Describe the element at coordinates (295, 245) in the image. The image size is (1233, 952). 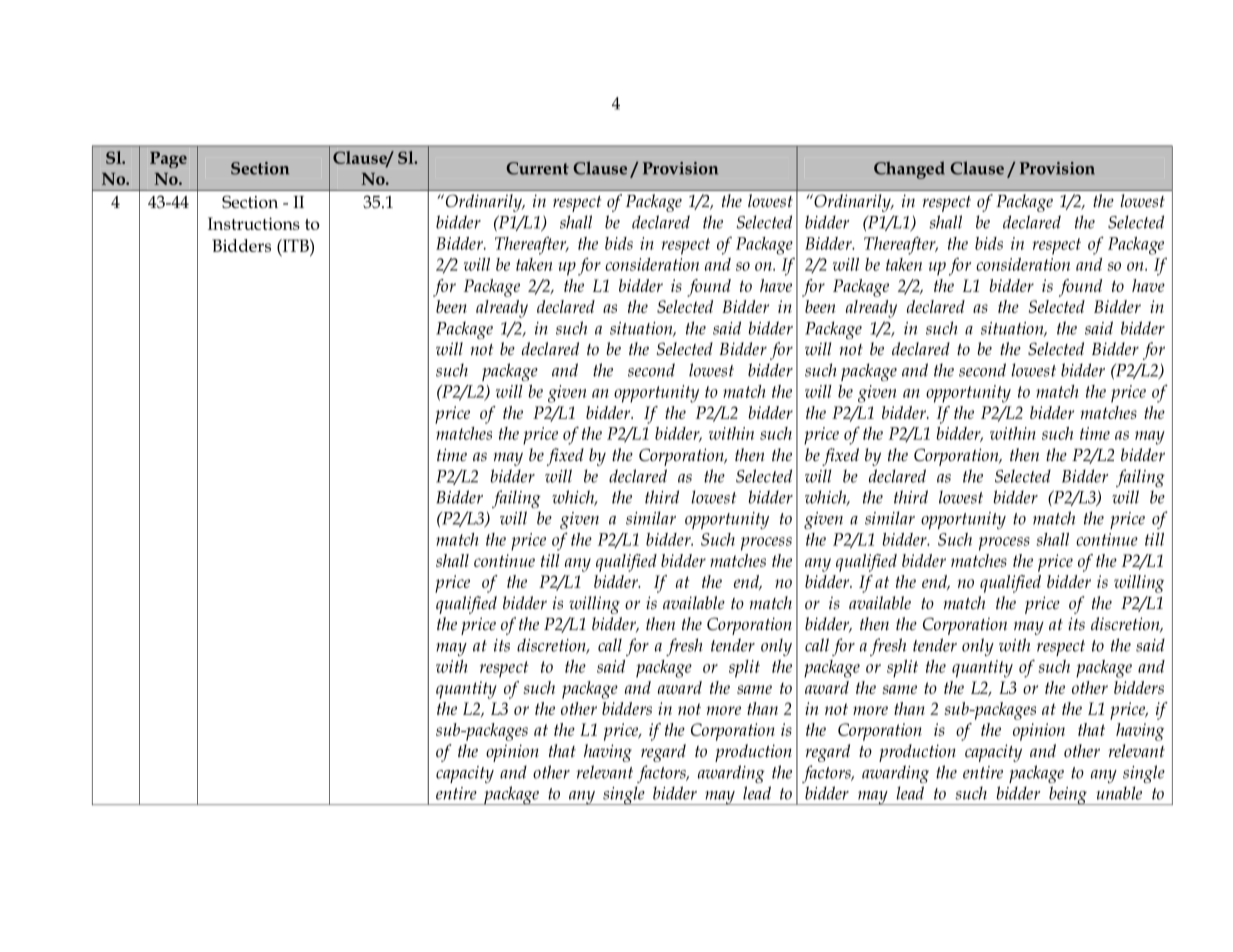
I see `ITB` at that location.
